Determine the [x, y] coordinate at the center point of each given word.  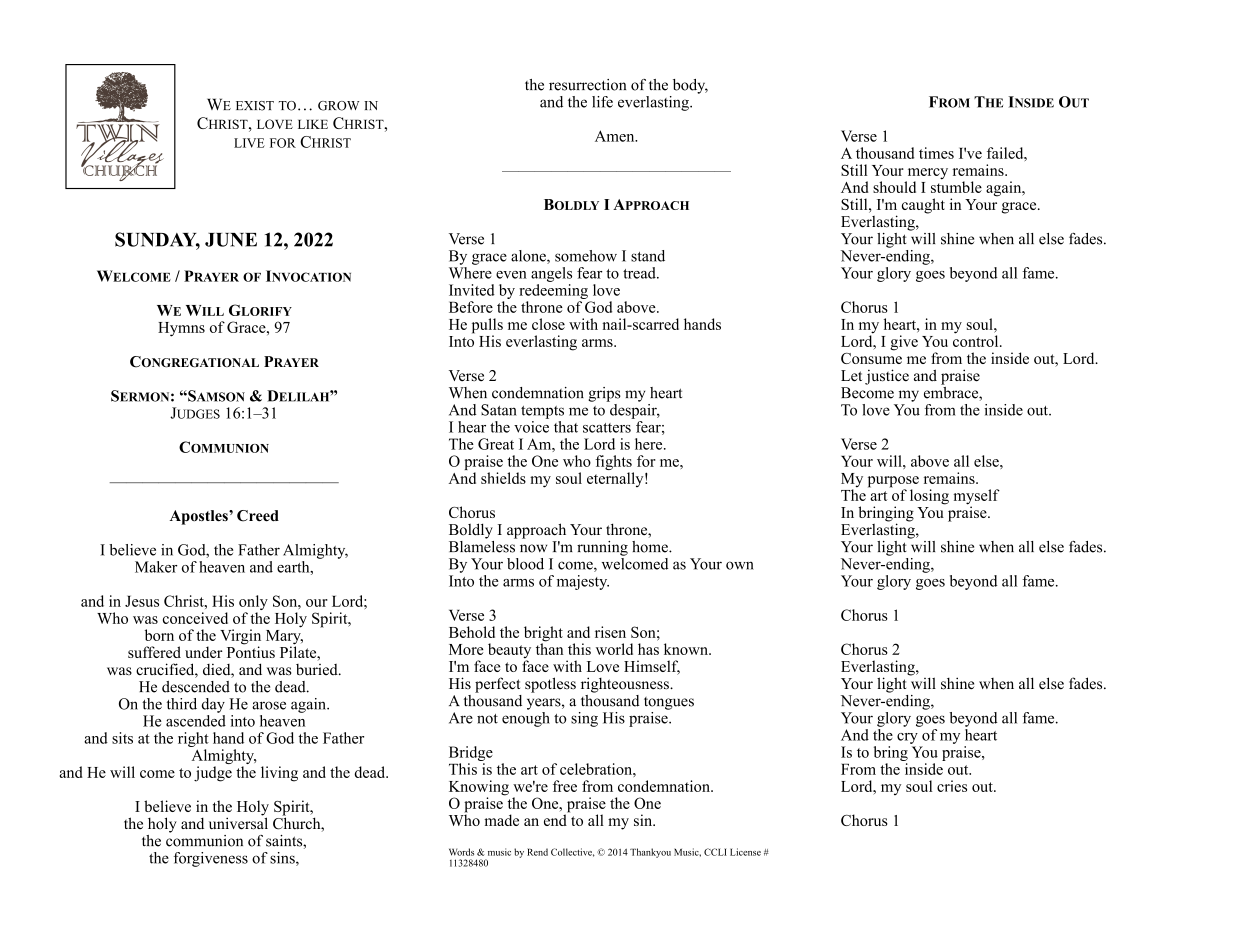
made [501, 820]
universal [238, 822]
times [936, 153]
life [602, 102]
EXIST [255, 106]
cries [952, 786]
